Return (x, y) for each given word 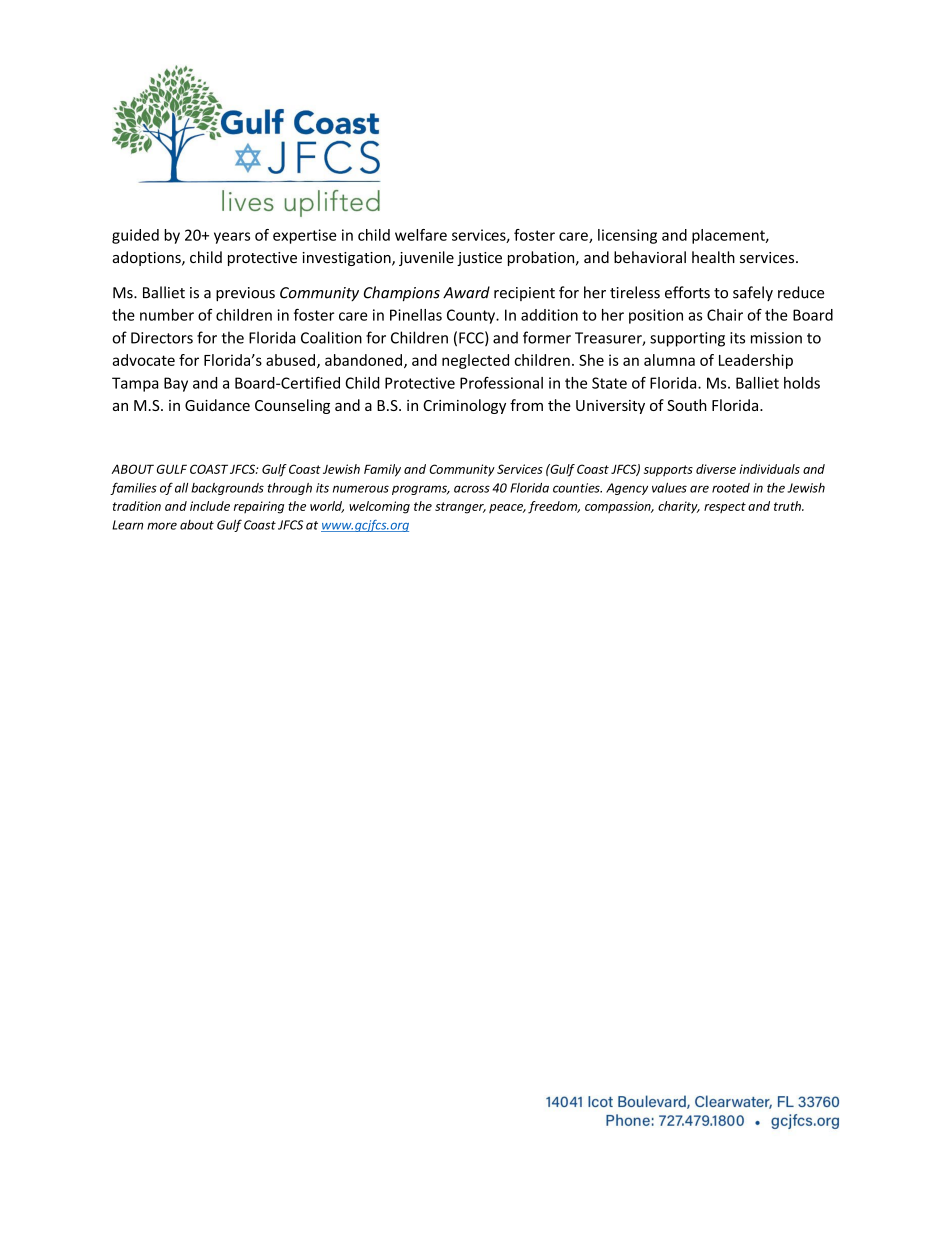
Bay (176, 384)
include (210, 506)
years (232, 238)
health (713, 257)
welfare (421, 235)
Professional (501, 383)
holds (802, 383)
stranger (460, 508)
